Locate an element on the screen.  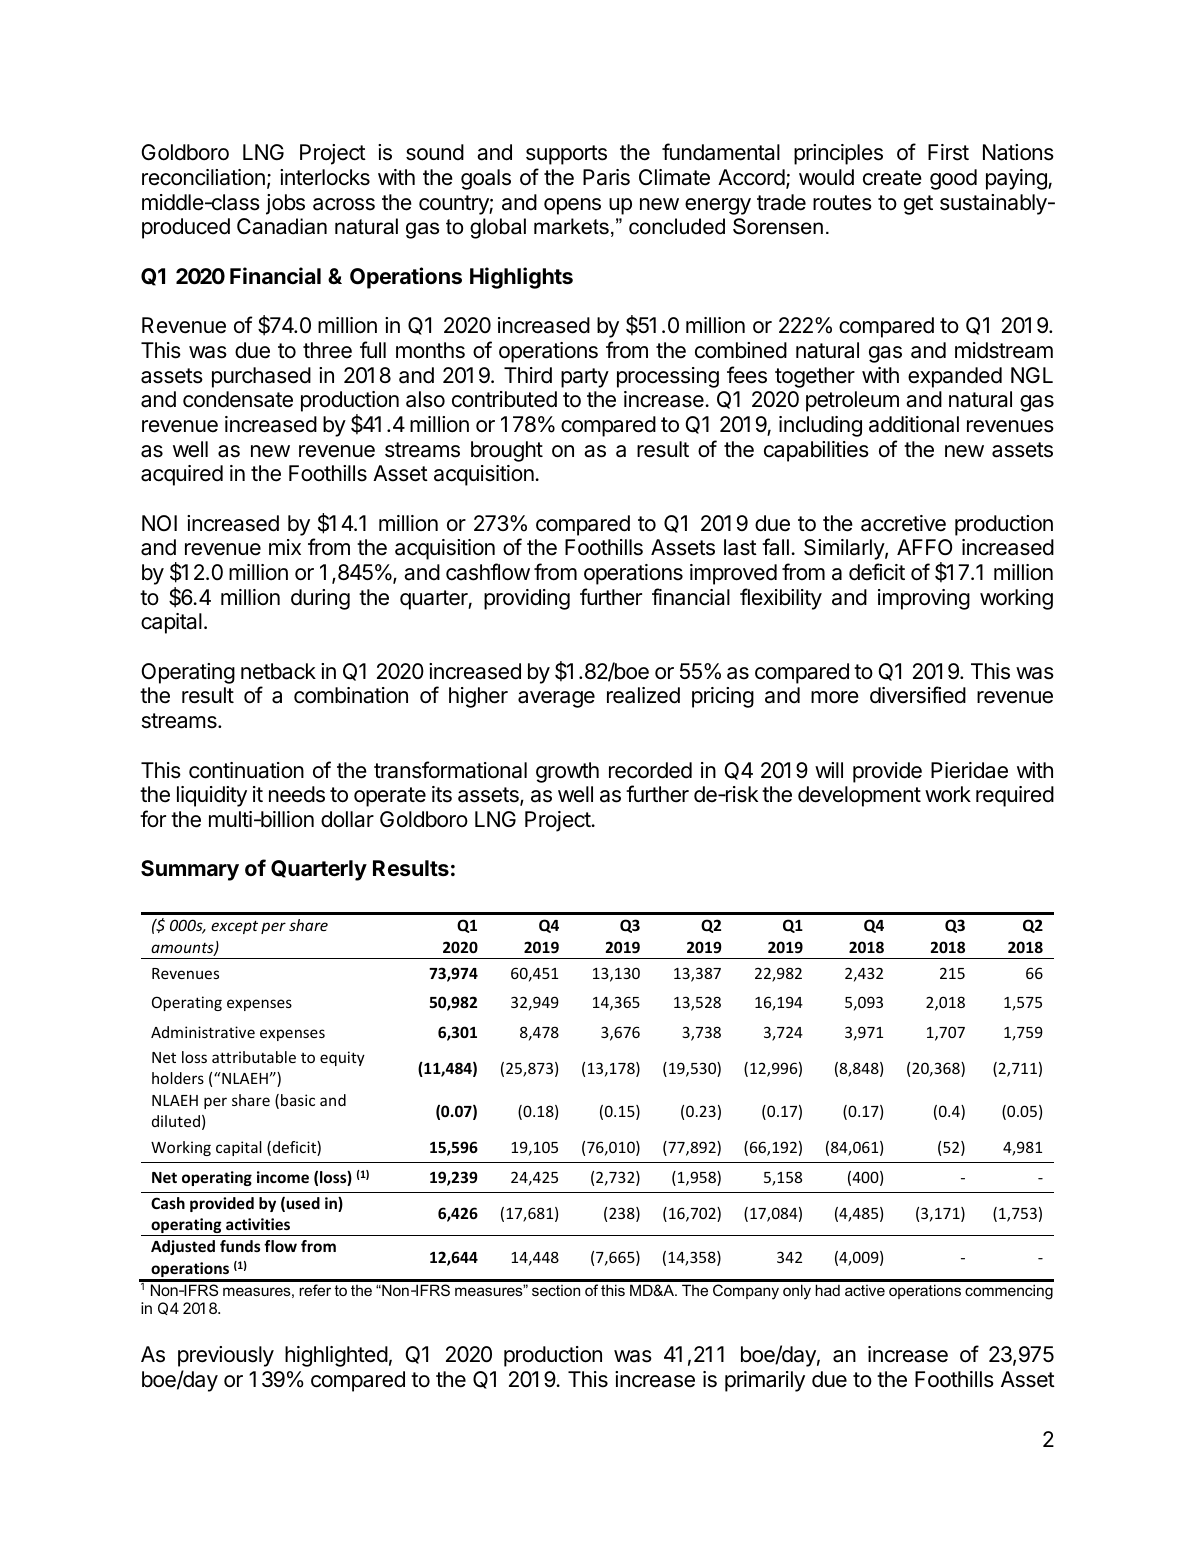
primarily is located at coordinates (765, 1381).
